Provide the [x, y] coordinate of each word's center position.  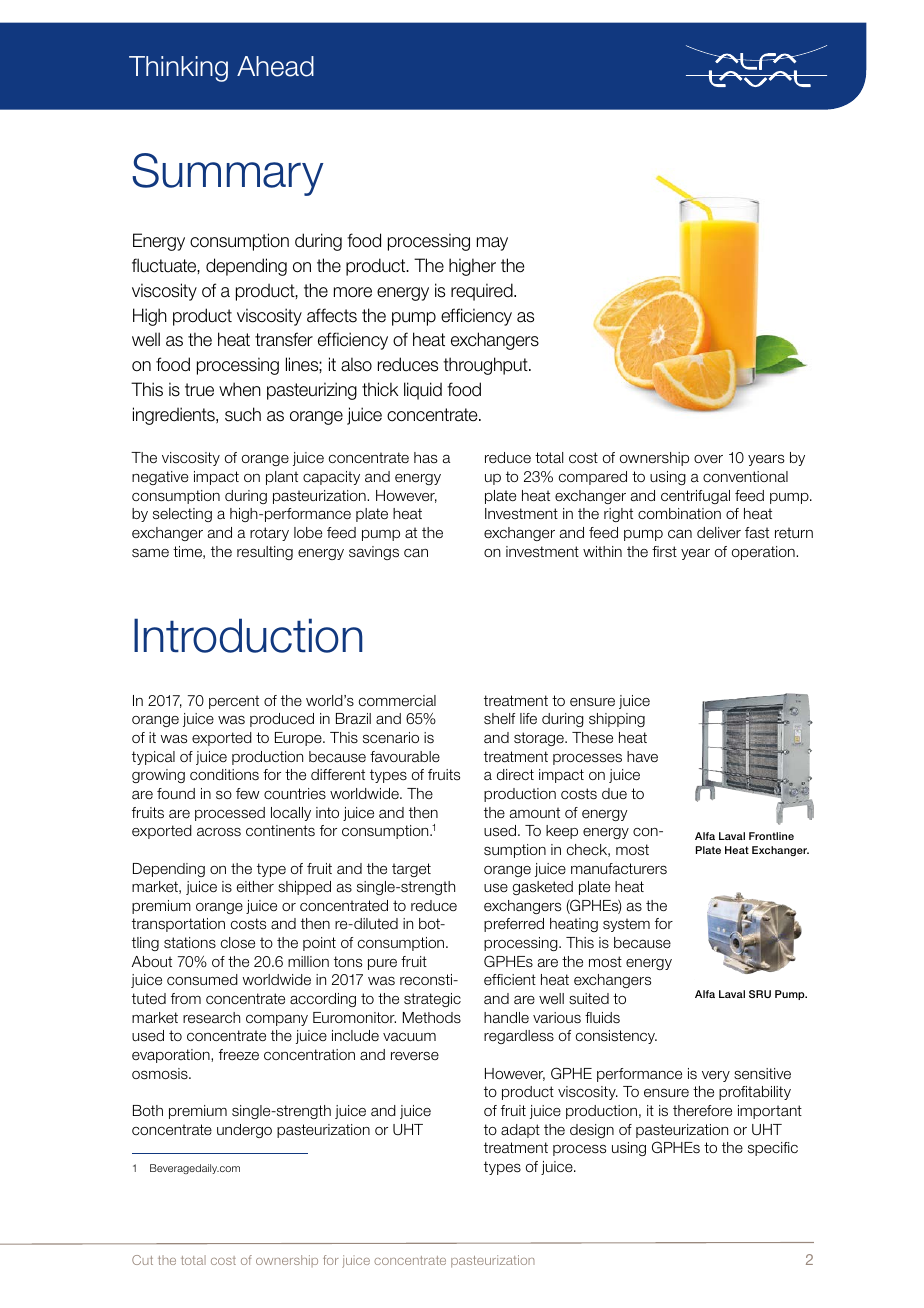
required [483, 292]
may [492, 244]
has [426, 458]
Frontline [771, 836]
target [411, 870]
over [708, 458]
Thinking [178, 69]
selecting [182, 515]
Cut [142, 1260]
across [219, 832]
